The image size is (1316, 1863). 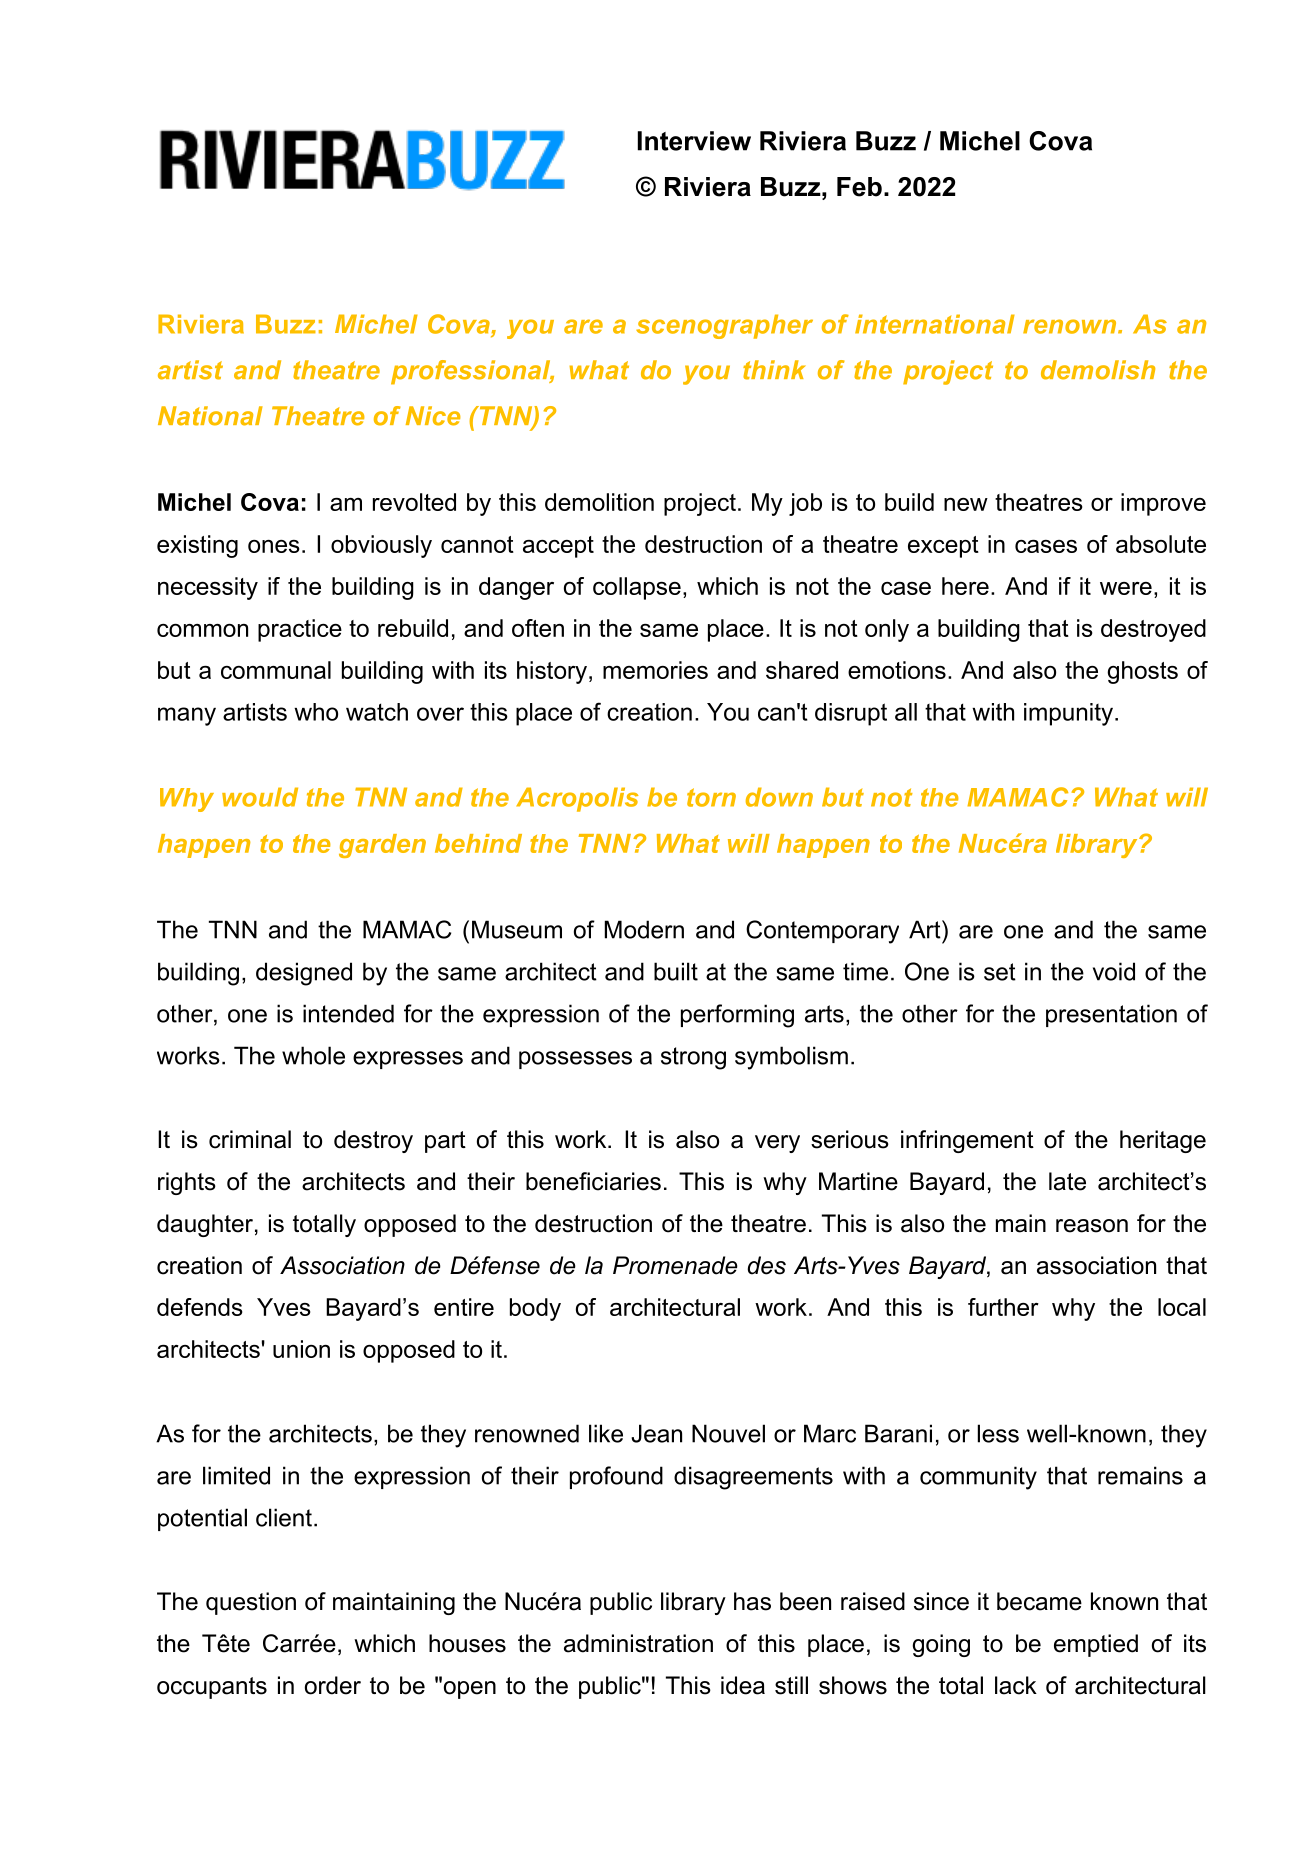 I want to click on Feb, so click(x=859, y=187).
